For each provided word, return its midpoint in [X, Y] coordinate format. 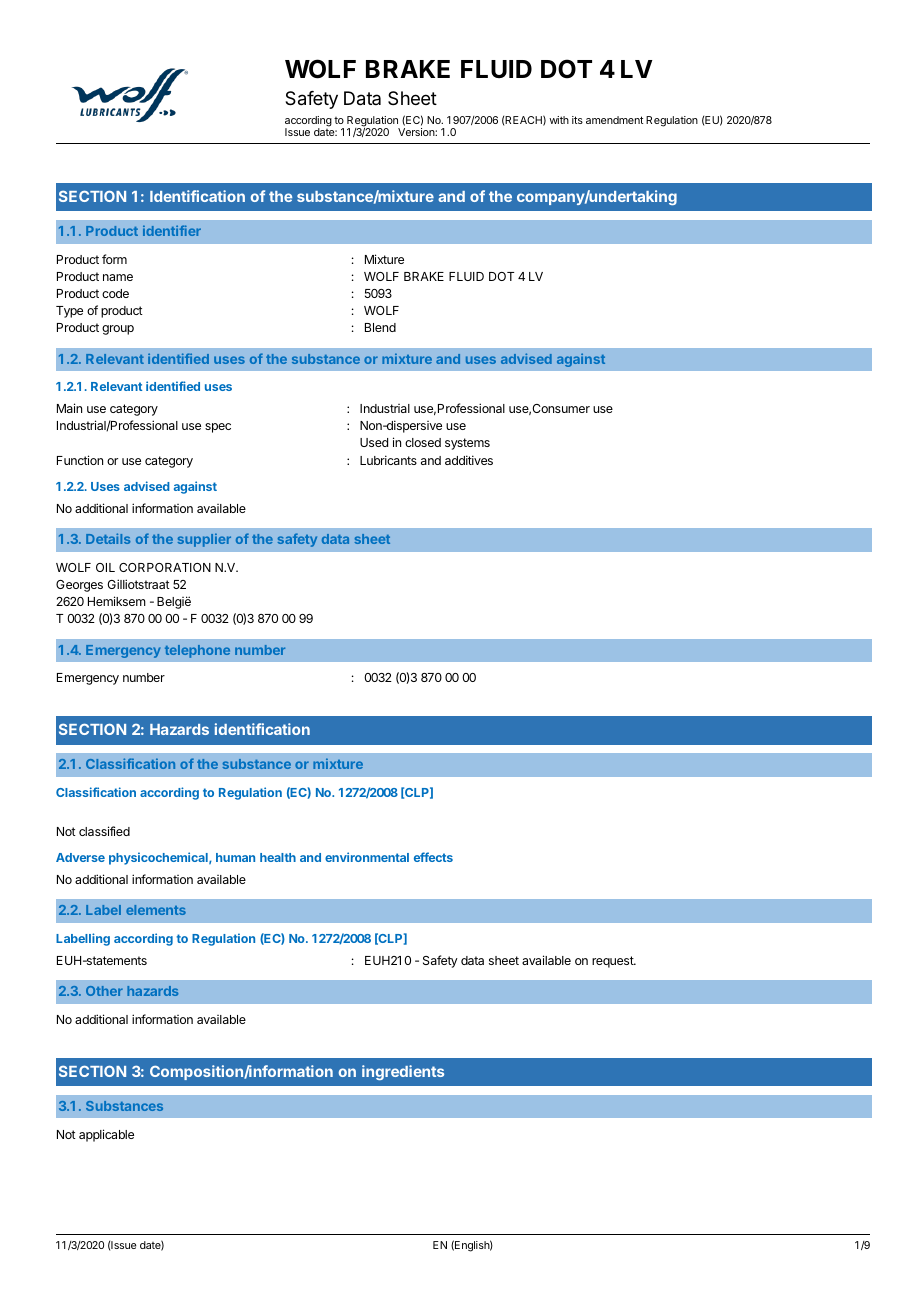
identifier [172, 230]
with [559, 120]
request [613, 962]
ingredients [403, 1072]
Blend [380, 327]
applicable [106, 1135]
